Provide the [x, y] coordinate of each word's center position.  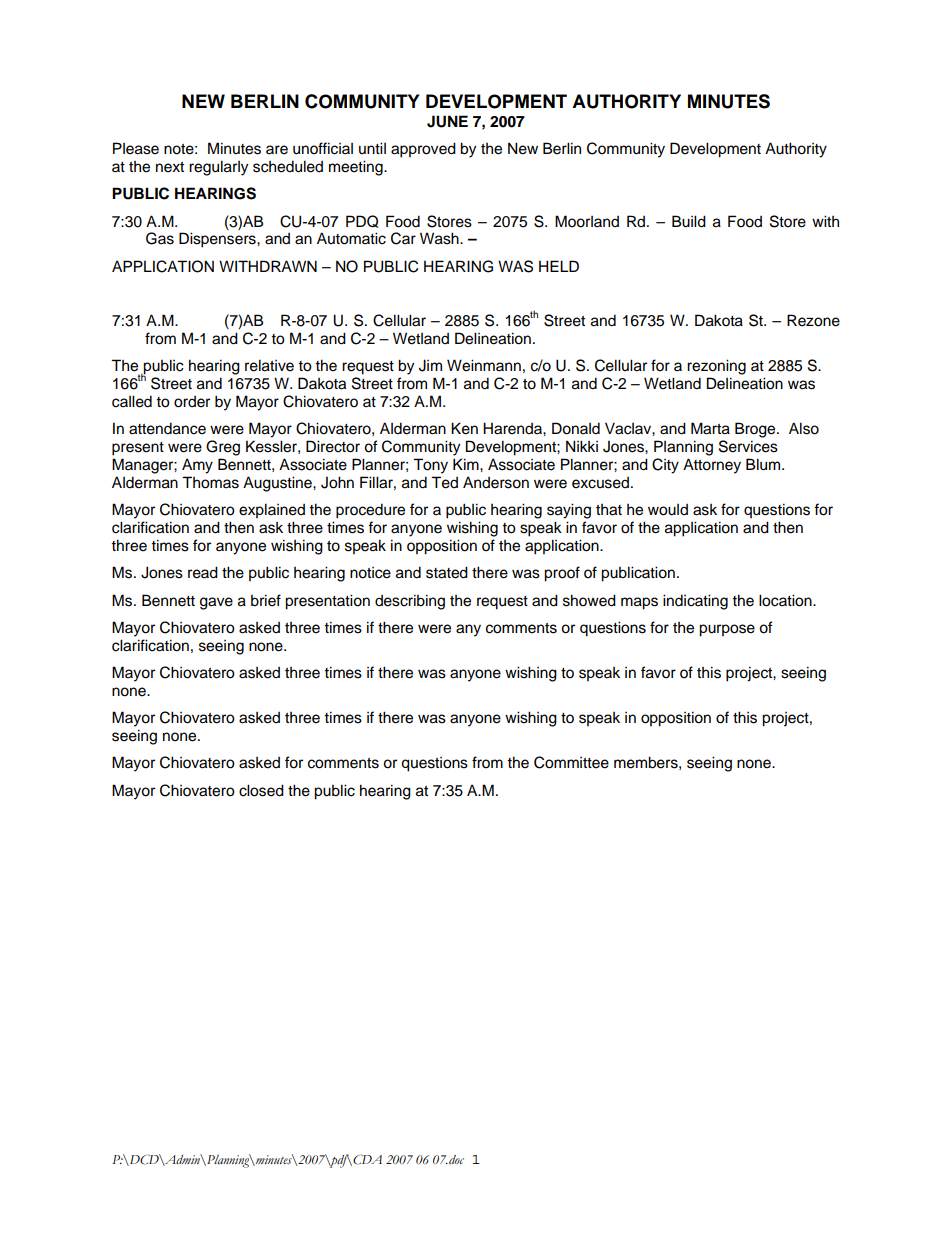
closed [261, 790]
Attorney [712, 466]
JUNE [447, 121]
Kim [467, 464]
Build [689, 221]
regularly [218, 168]
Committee [571, 762]
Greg [223, 448]
